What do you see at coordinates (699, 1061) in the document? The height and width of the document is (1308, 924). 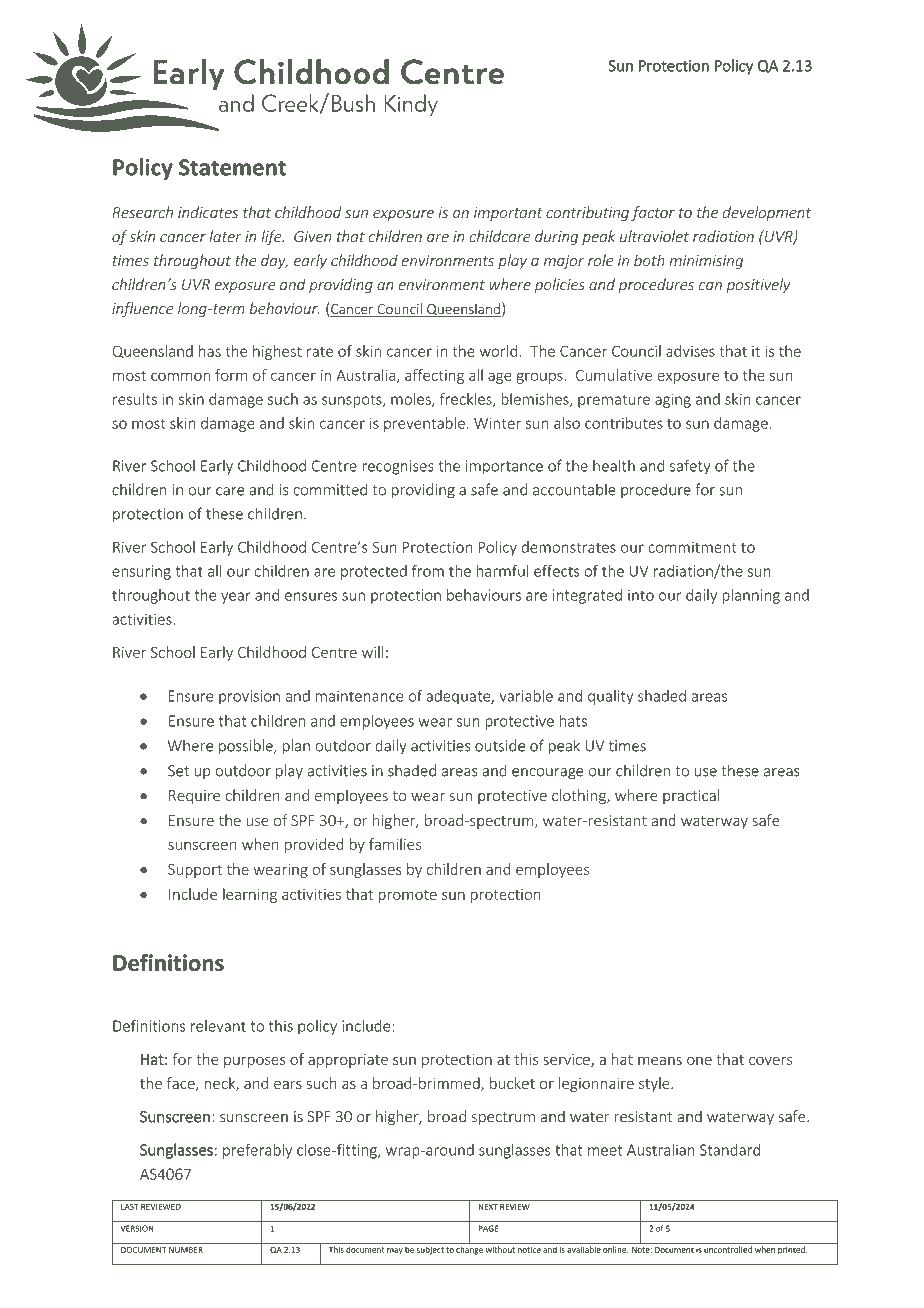 I see `one` at bounding box center [699, 1061].
